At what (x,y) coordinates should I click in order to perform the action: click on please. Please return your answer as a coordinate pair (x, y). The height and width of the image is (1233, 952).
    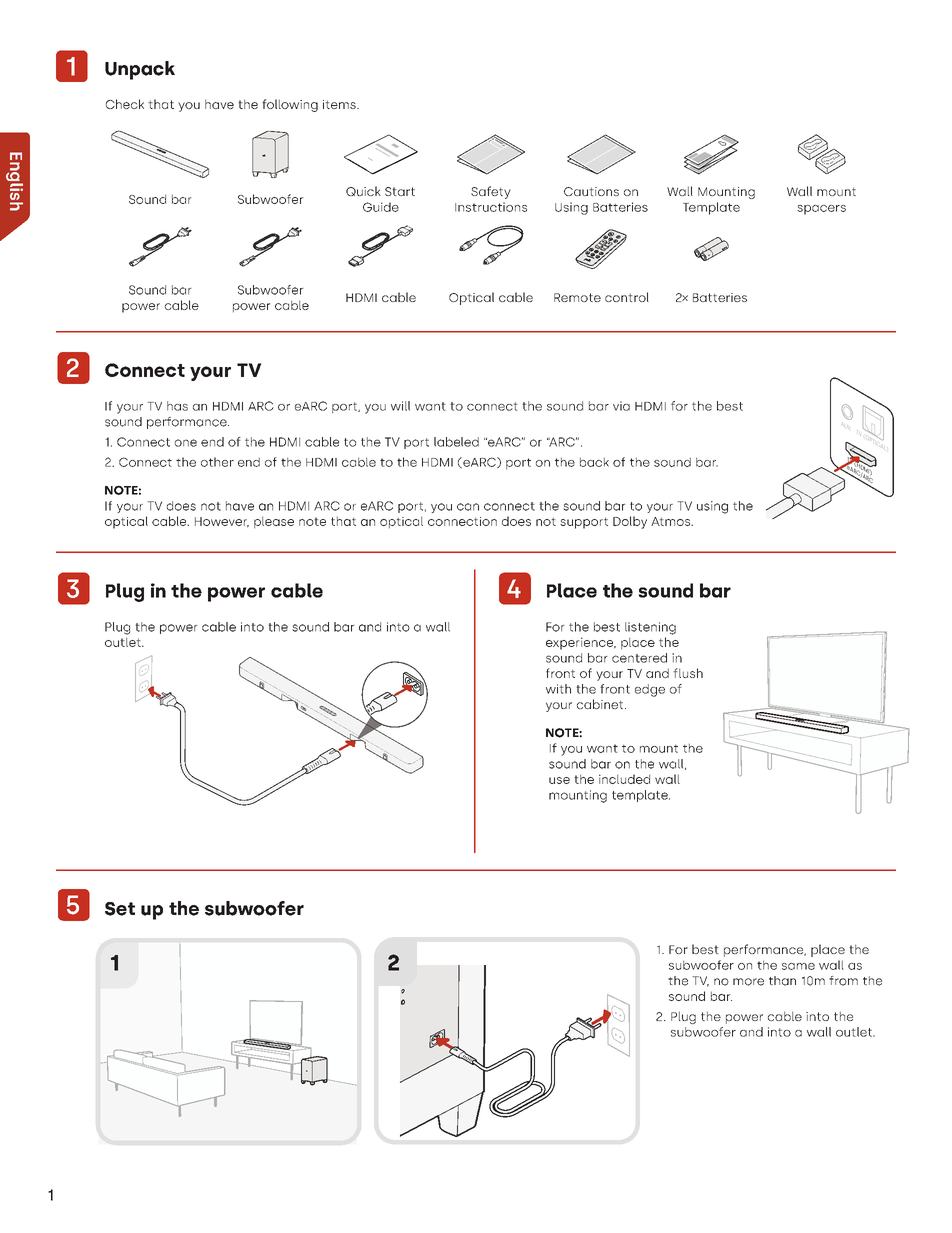
    Looking at the image, I should click on (274, 522).
